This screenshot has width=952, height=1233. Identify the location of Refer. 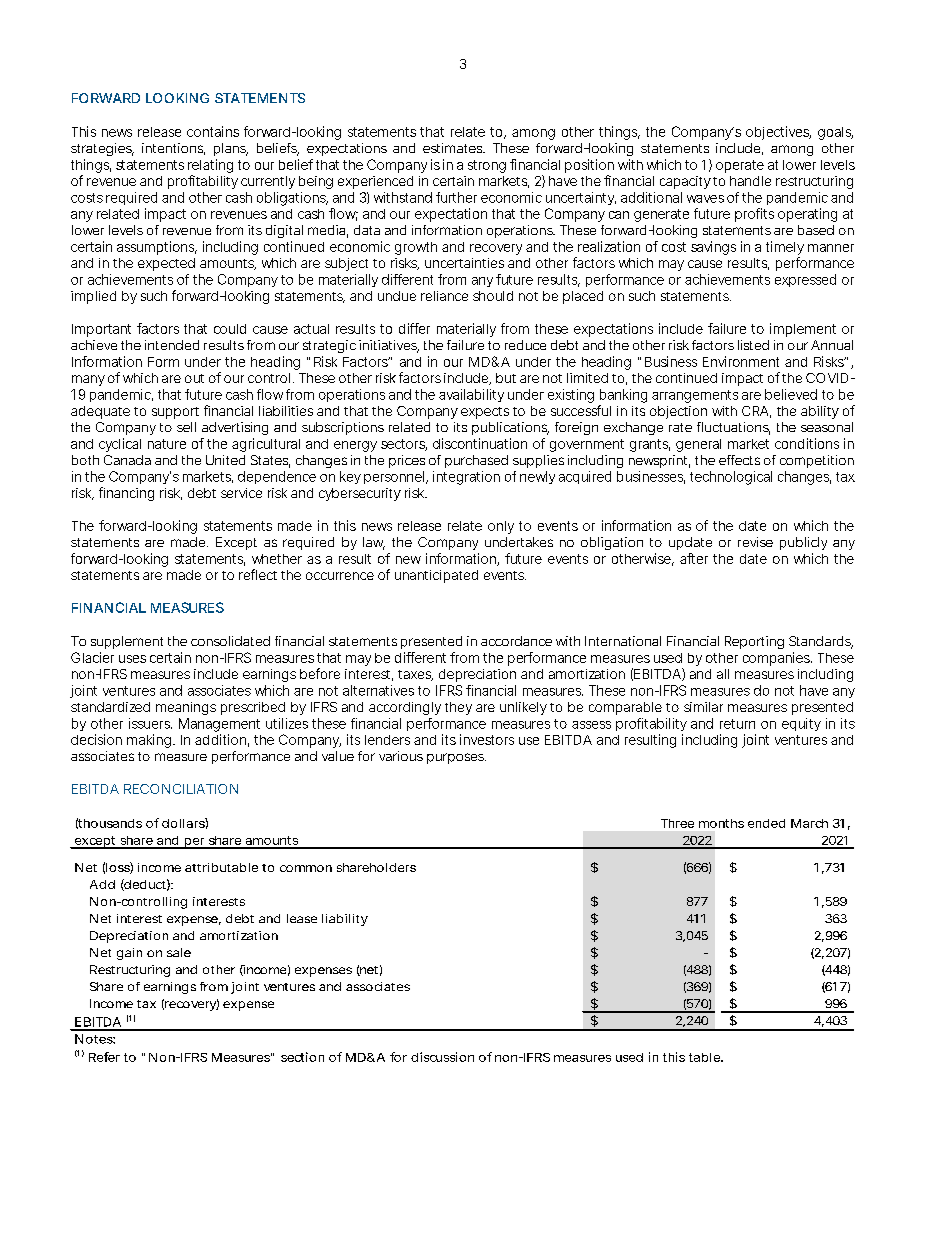
(104, 1057).
